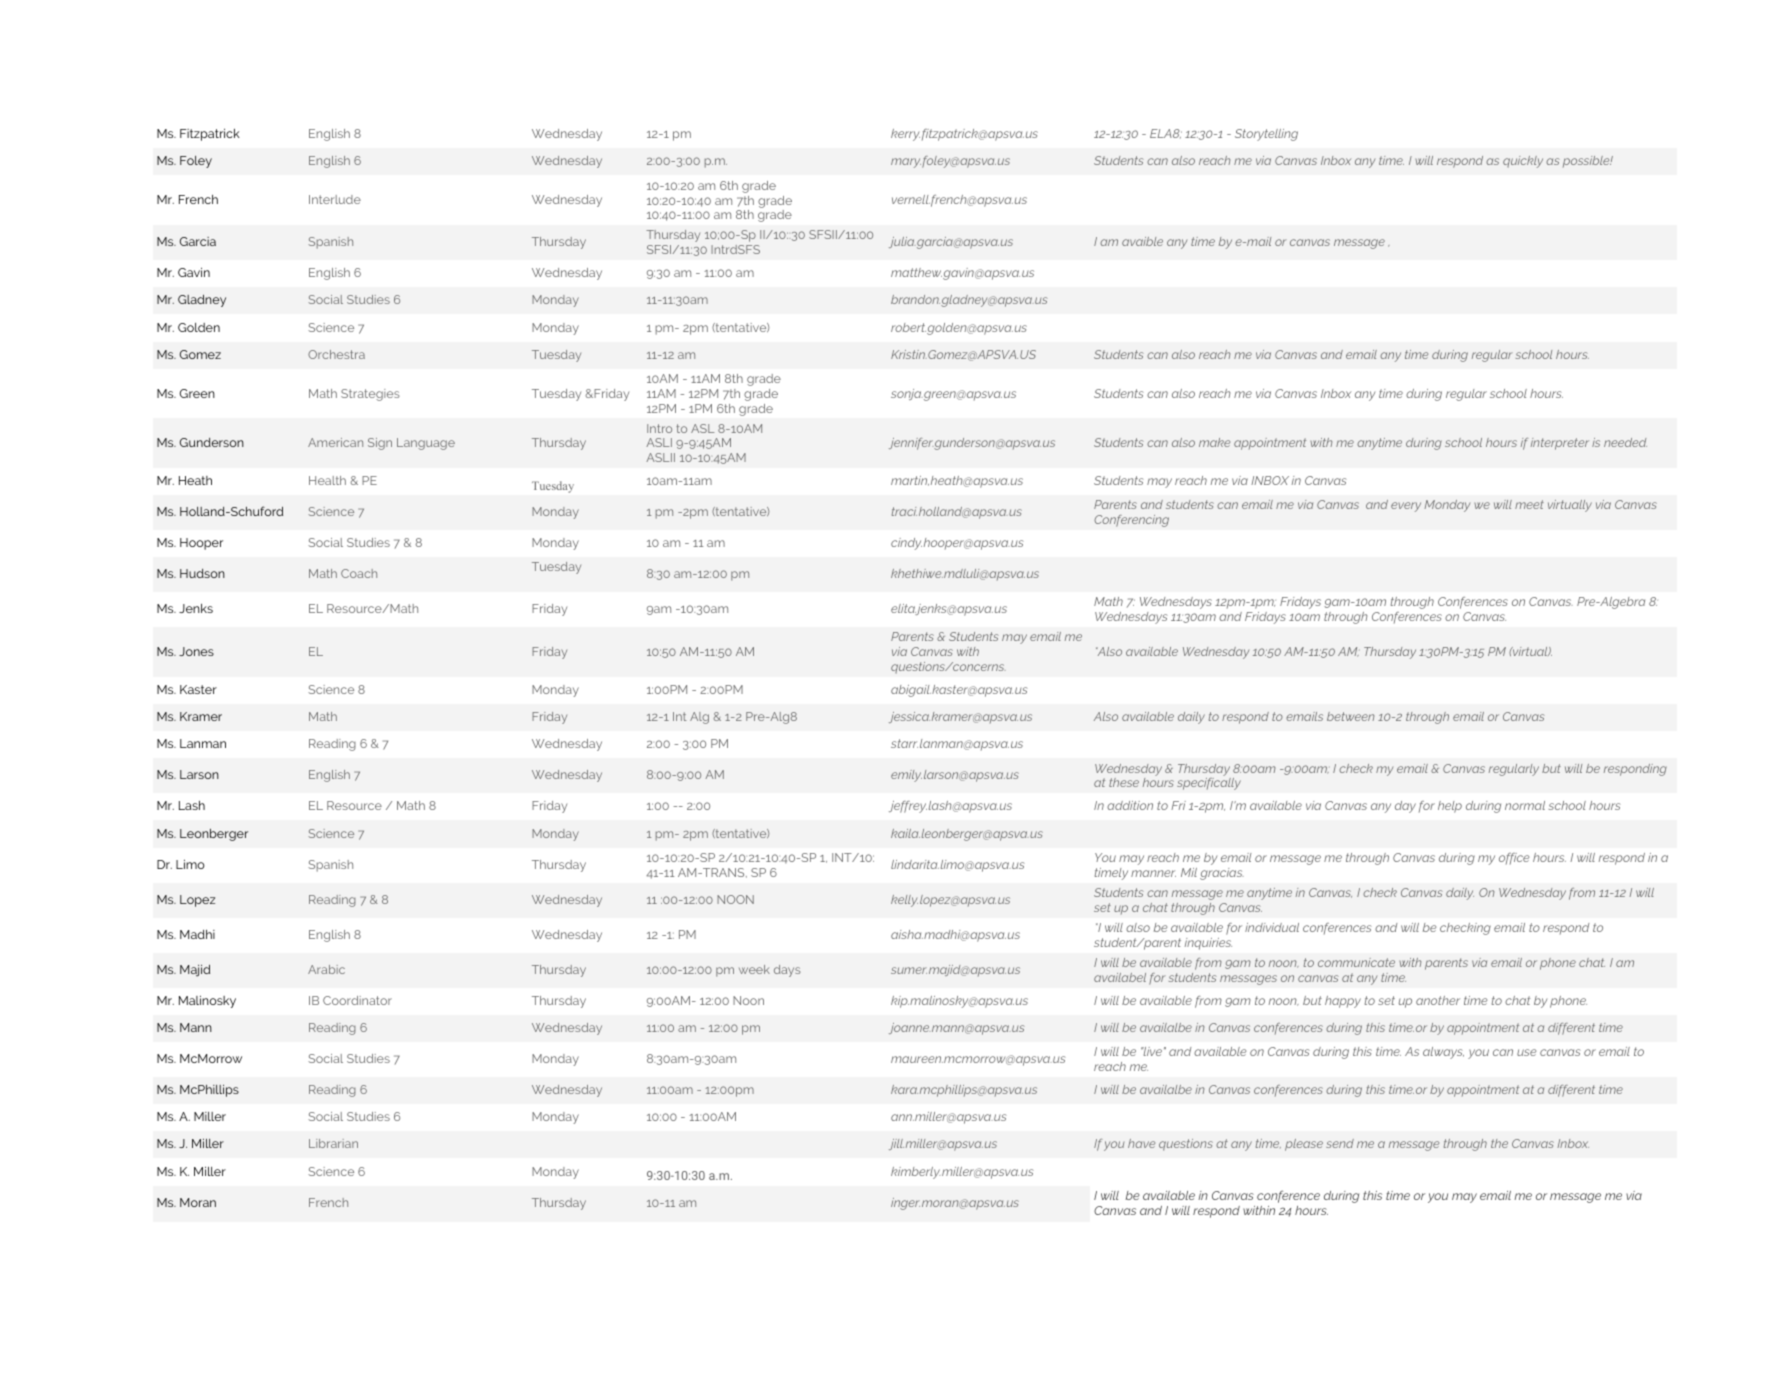 This screenshot has height=1383, width=1790. Describe the element at coordinates (333, 1143) in the screenshot. I see `Librarian` at that location.
